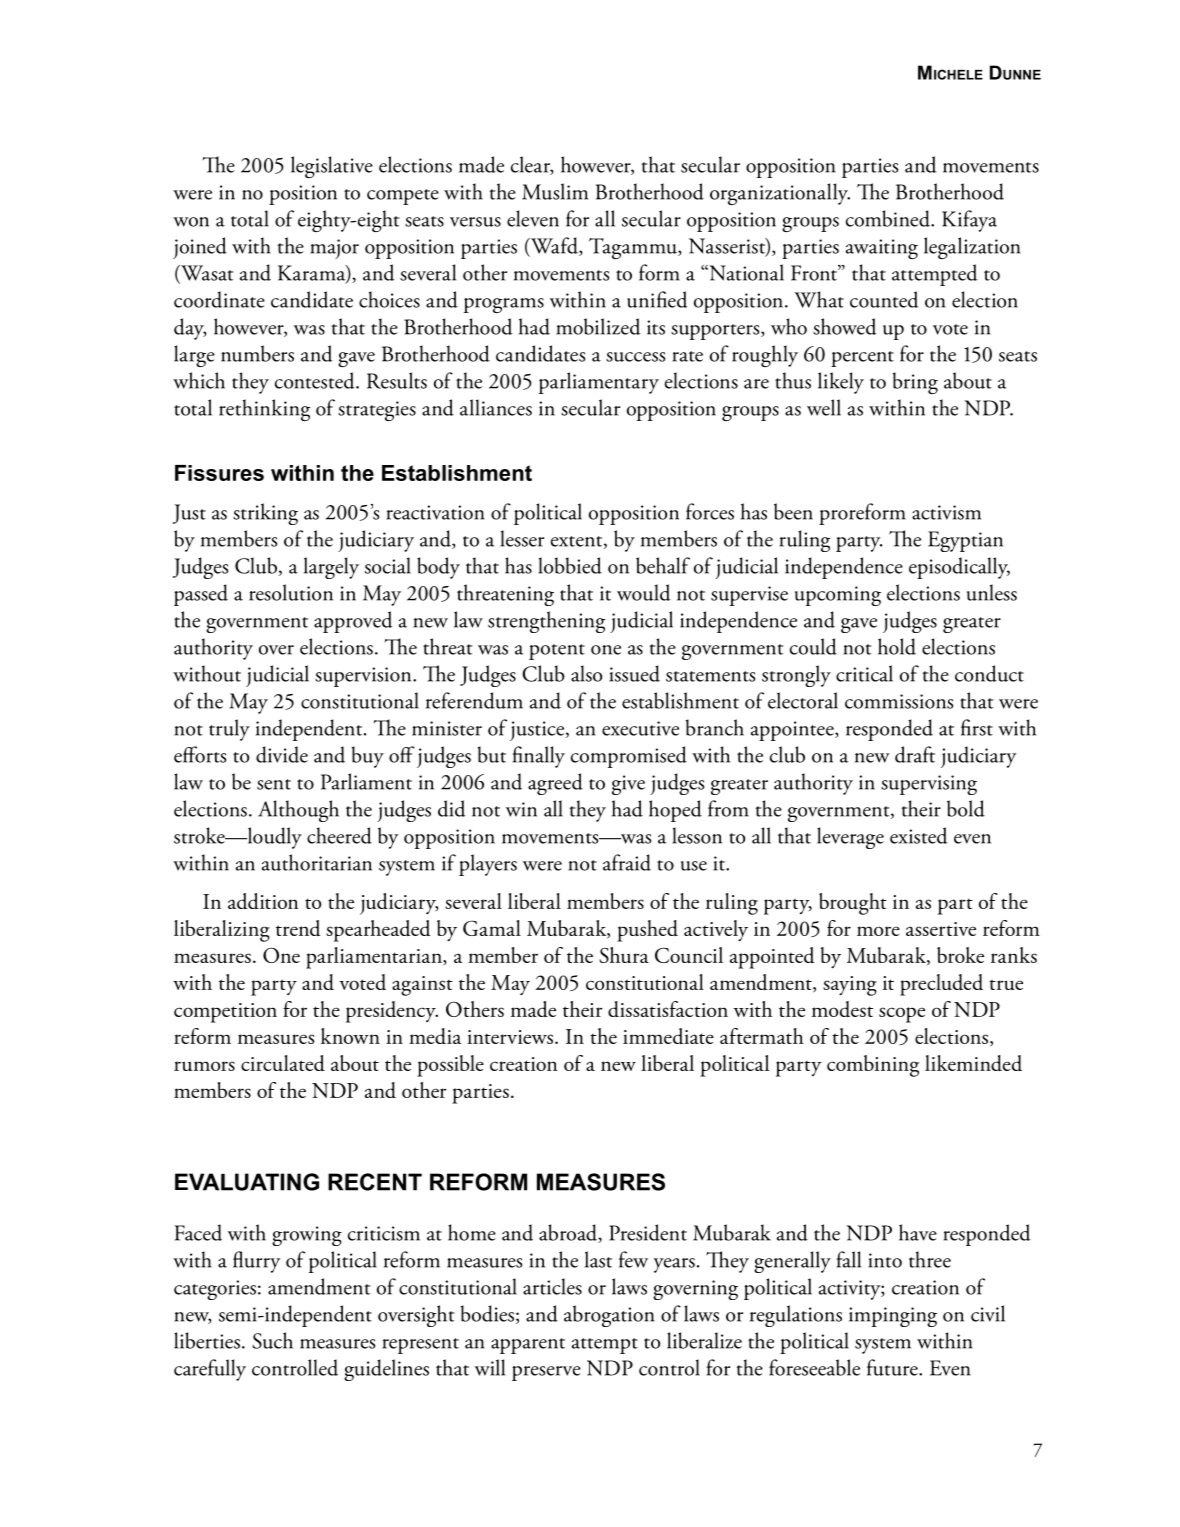  What do you see at coordinates (946, 512) in the image?
I see `activism` at bounding box center [946, 512].
